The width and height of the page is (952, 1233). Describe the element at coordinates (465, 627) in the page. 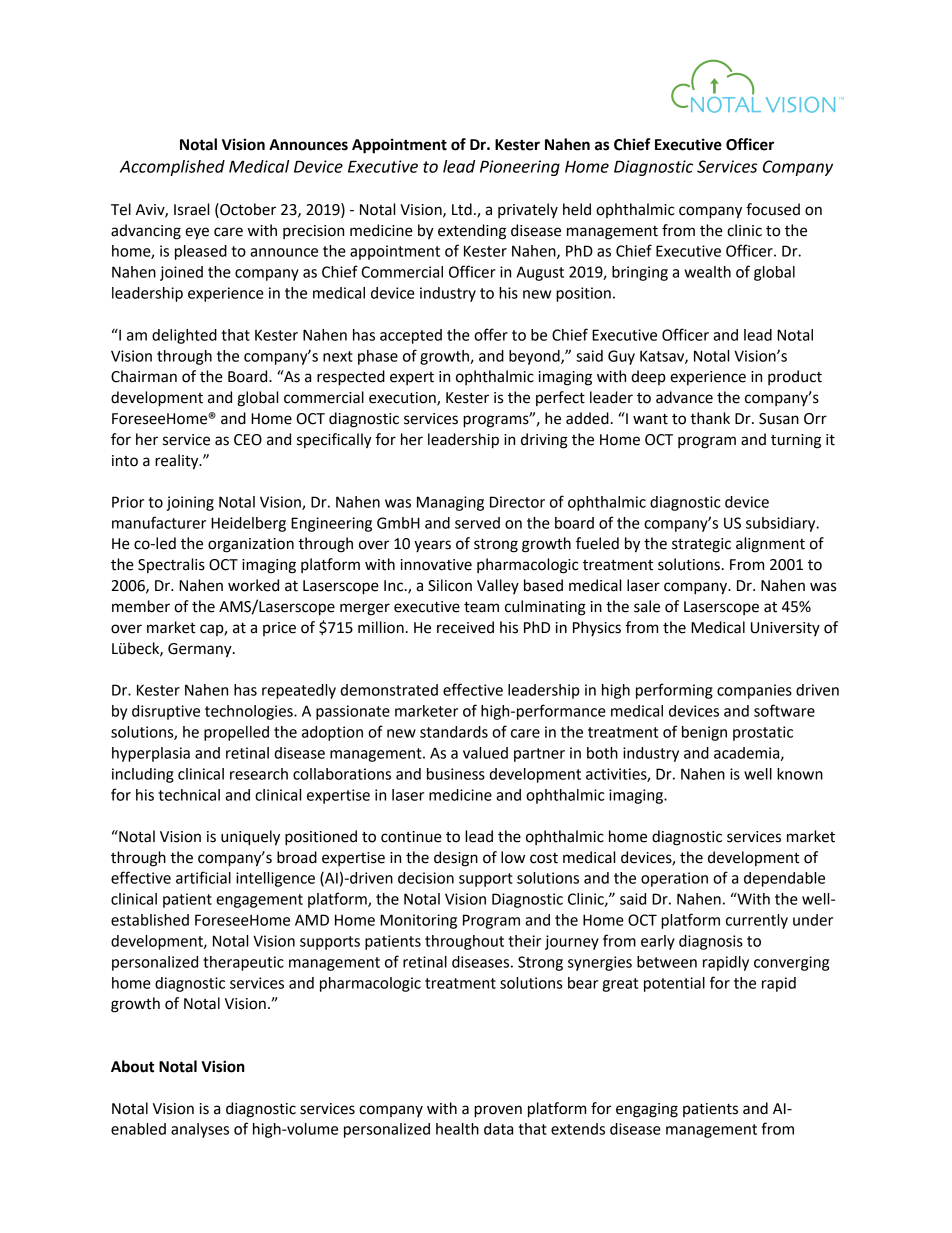

I see `received` at that location.
